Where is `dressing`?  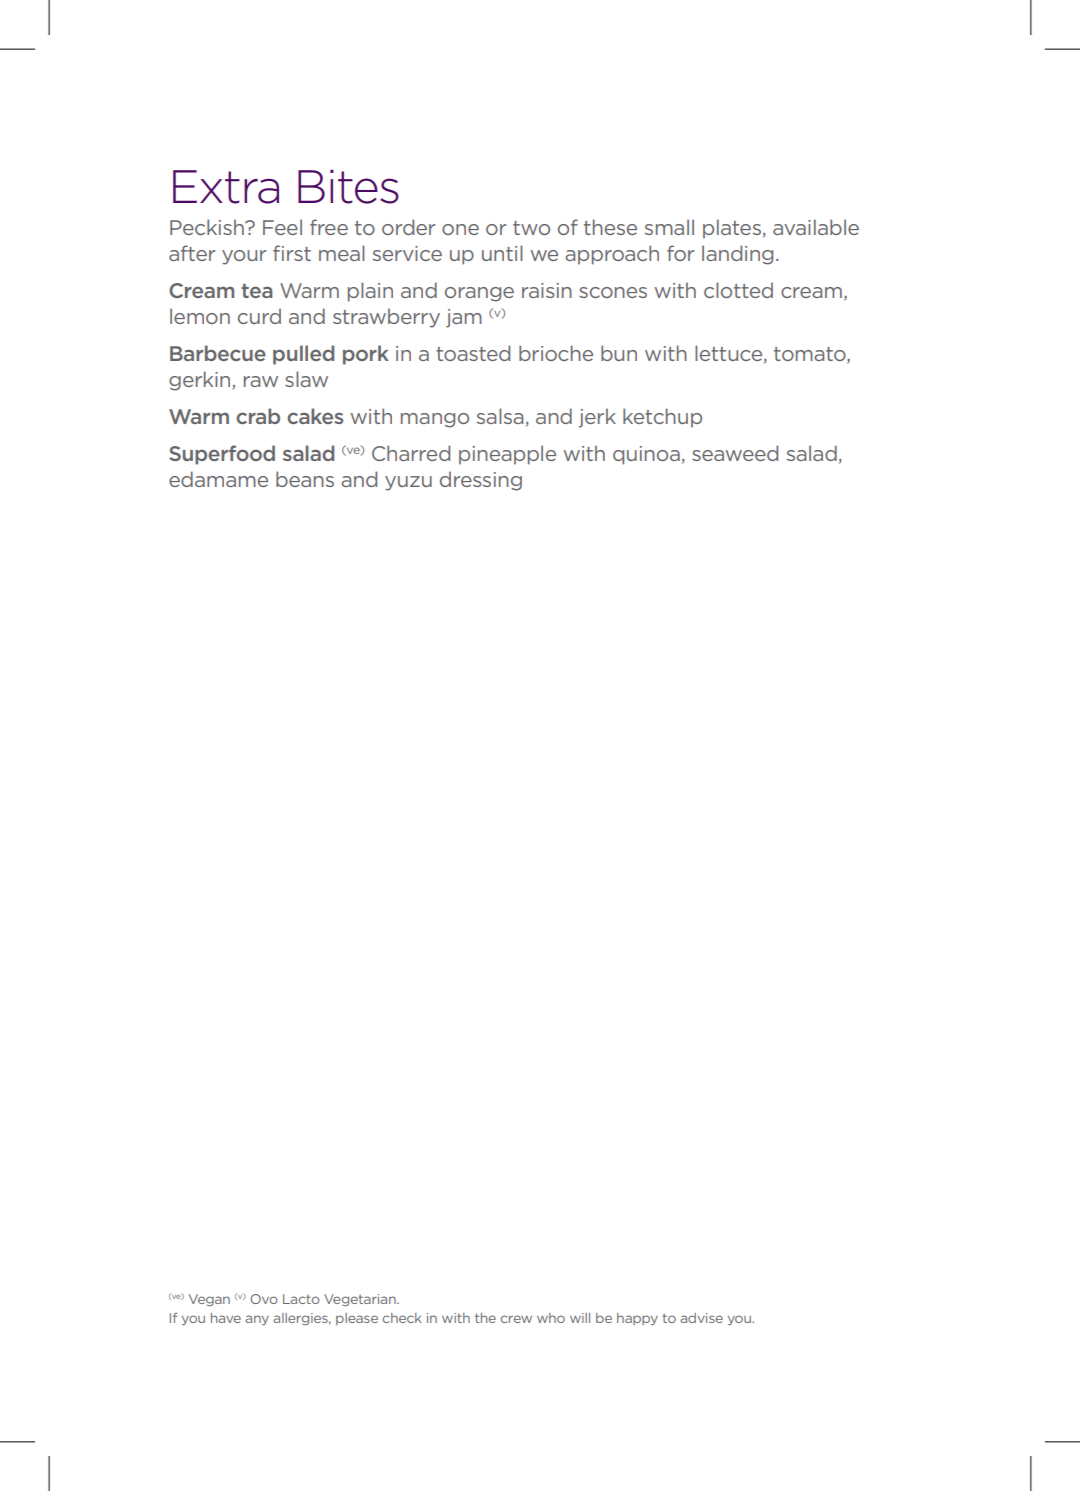
dressing is located at coordinates (481, 481).
